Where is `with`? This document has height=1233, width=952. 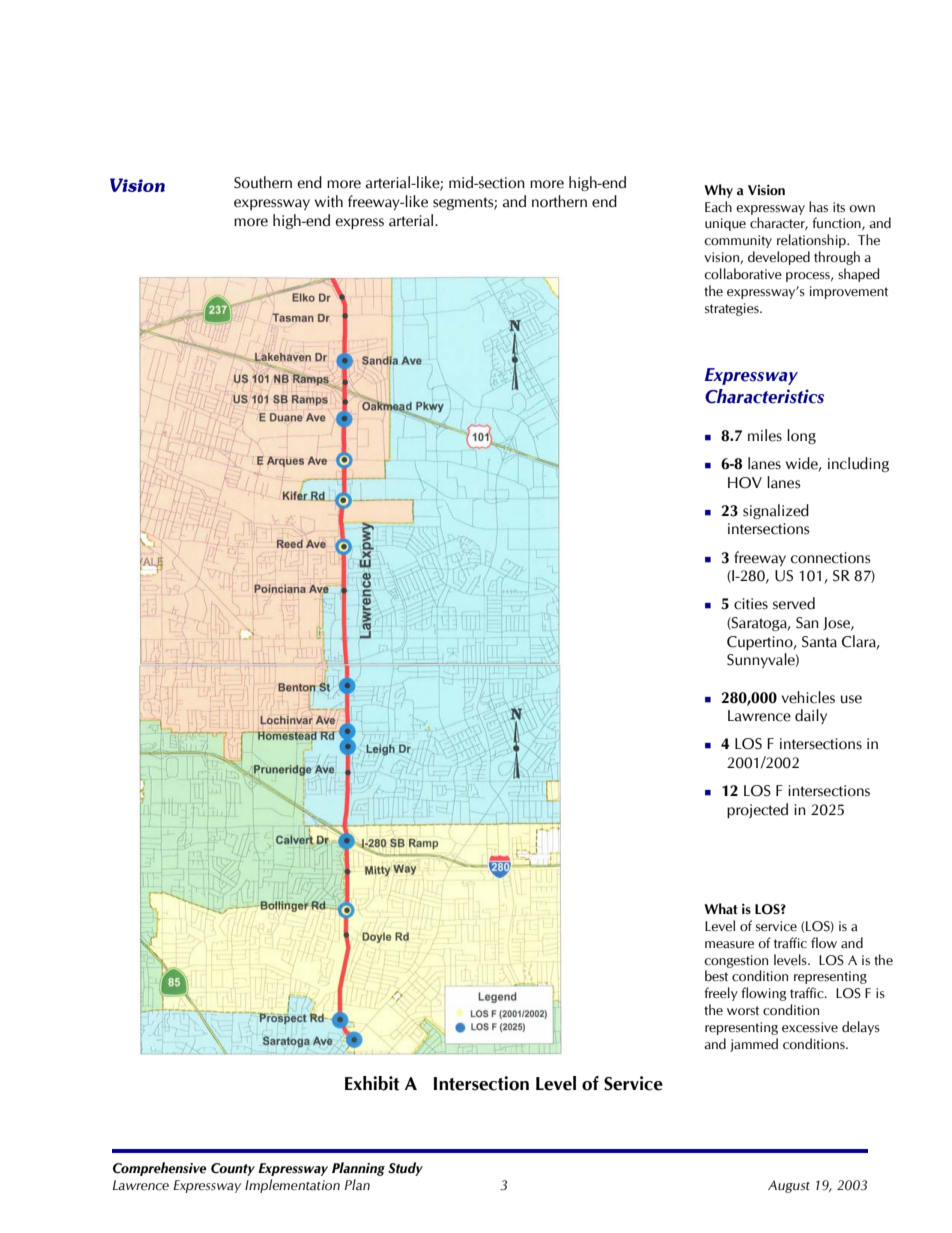 with is located at coordinates (329, 201).
